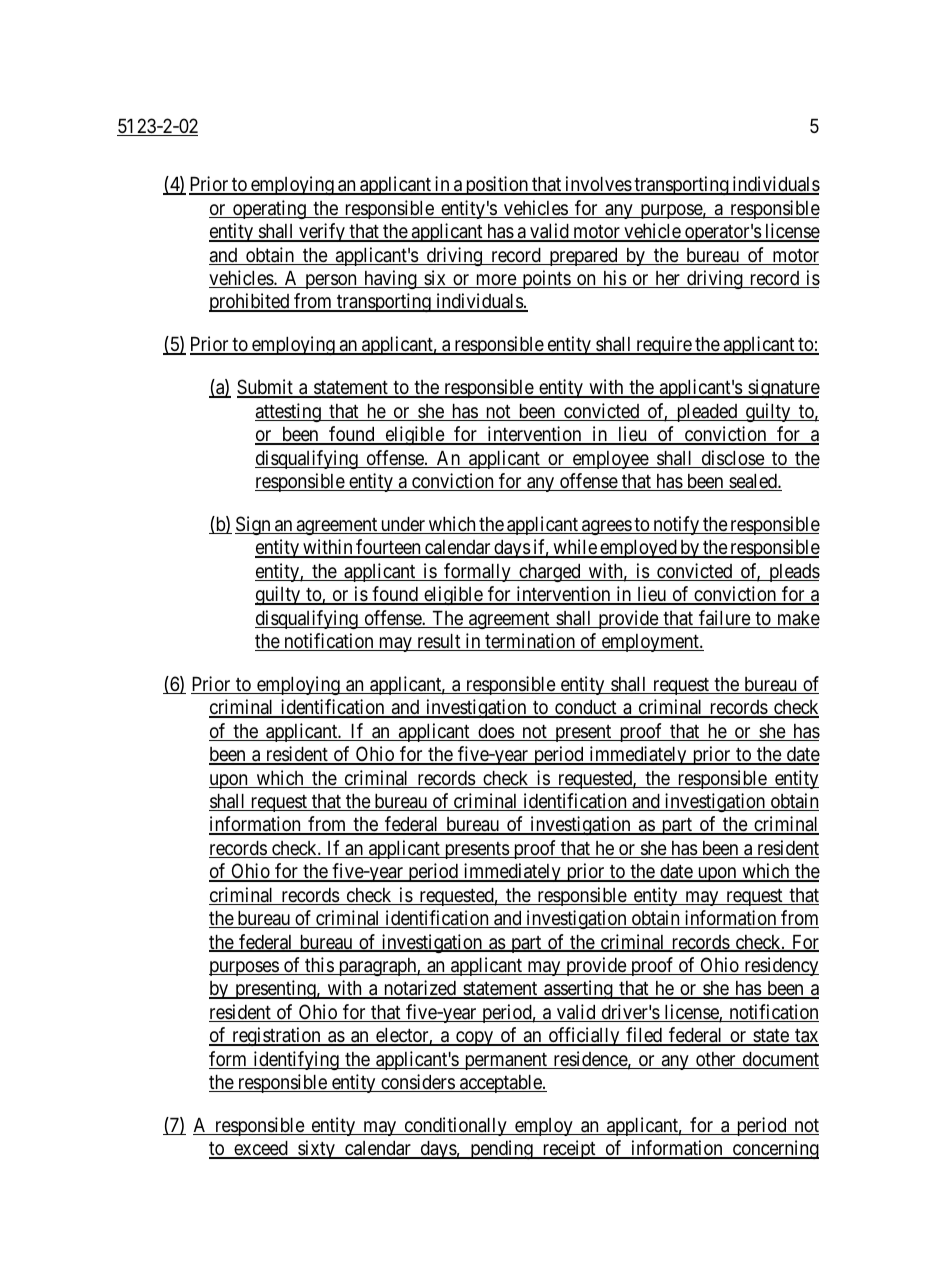 The height and width of the page is (1288, 936). Describe the element at coordinates (316, 1149) in the page. I see `sixty` at that location.
